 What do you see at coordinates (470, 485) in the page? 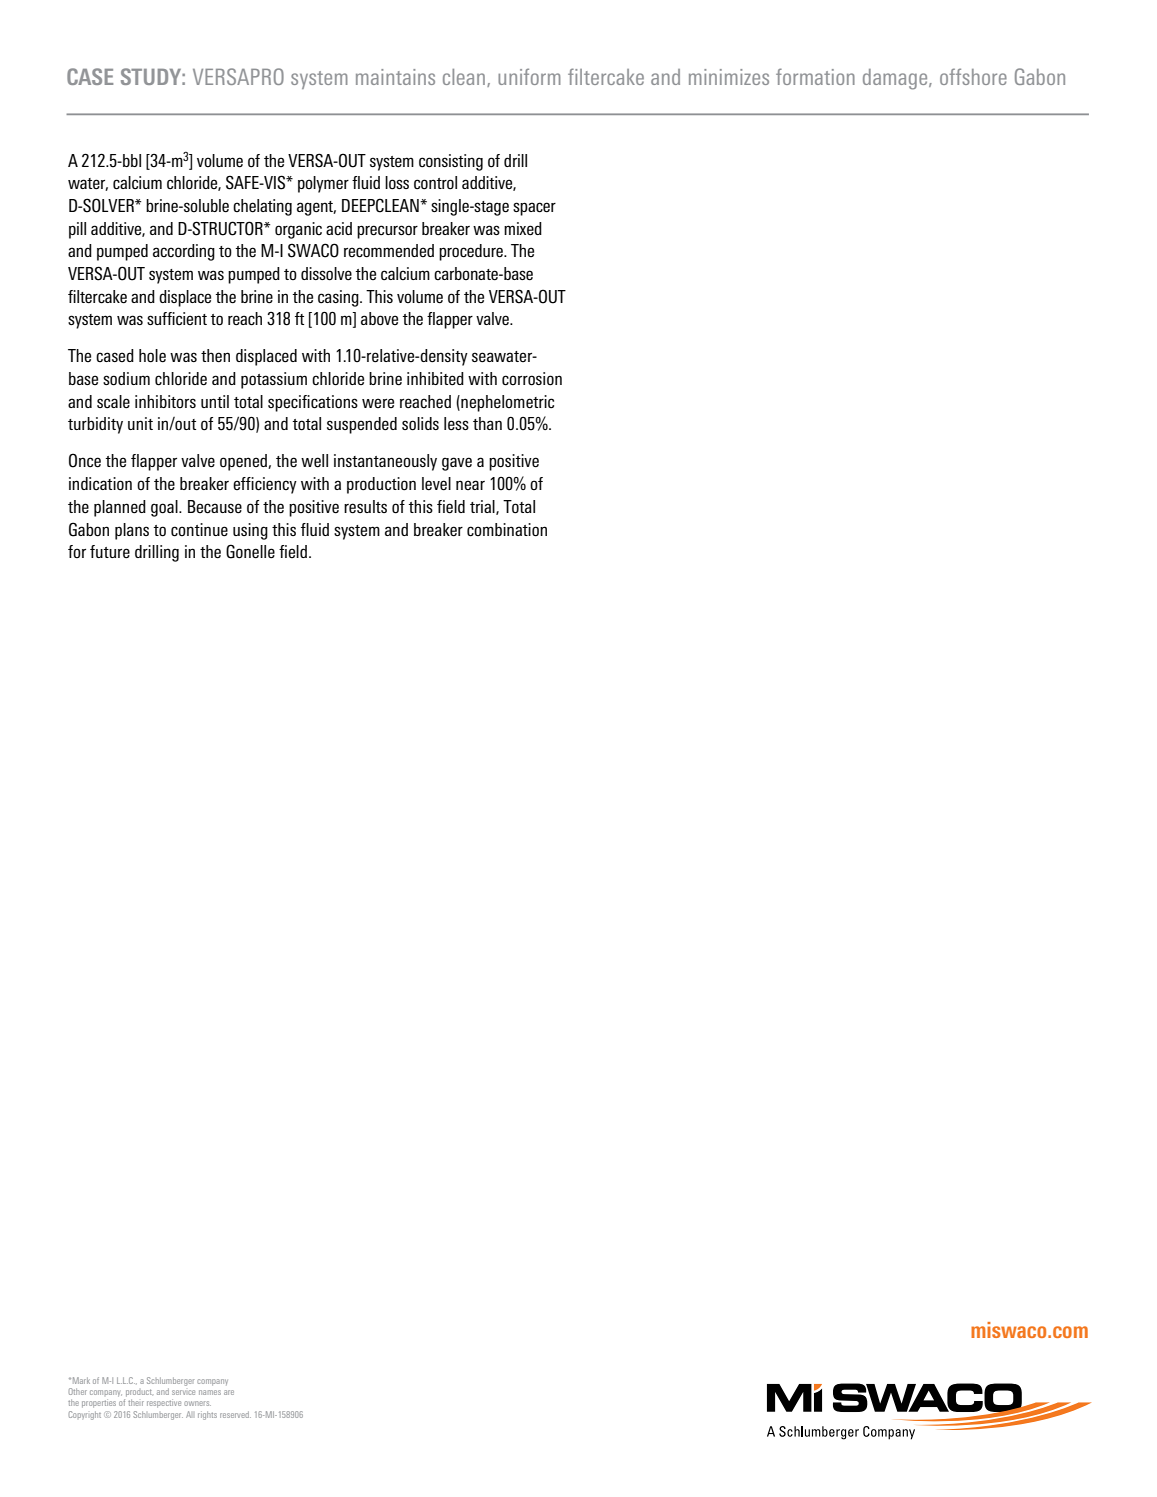
I see `near` at bounding box center [470, 485].
